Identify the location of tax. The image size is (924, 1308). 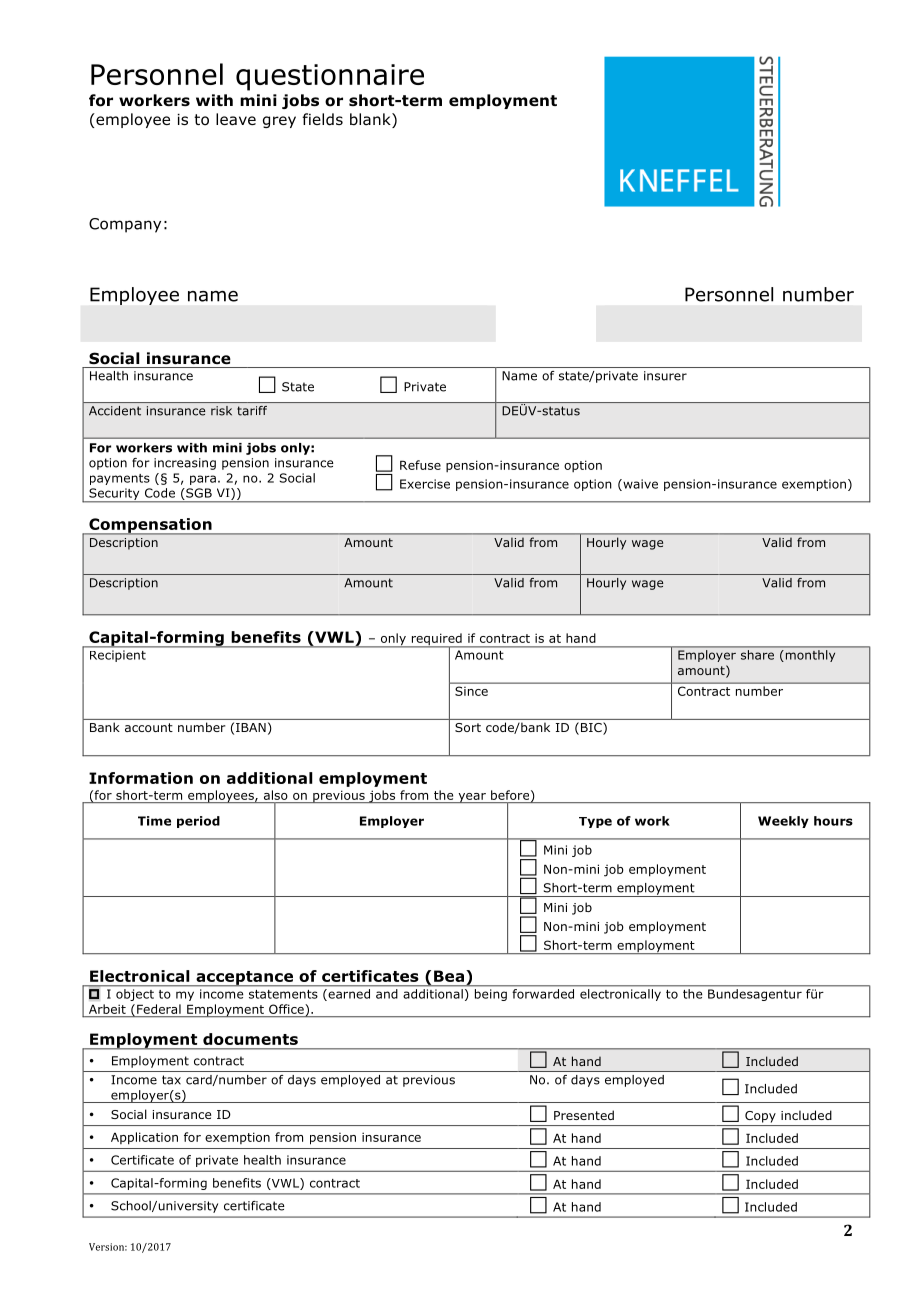
(171, 1080).
